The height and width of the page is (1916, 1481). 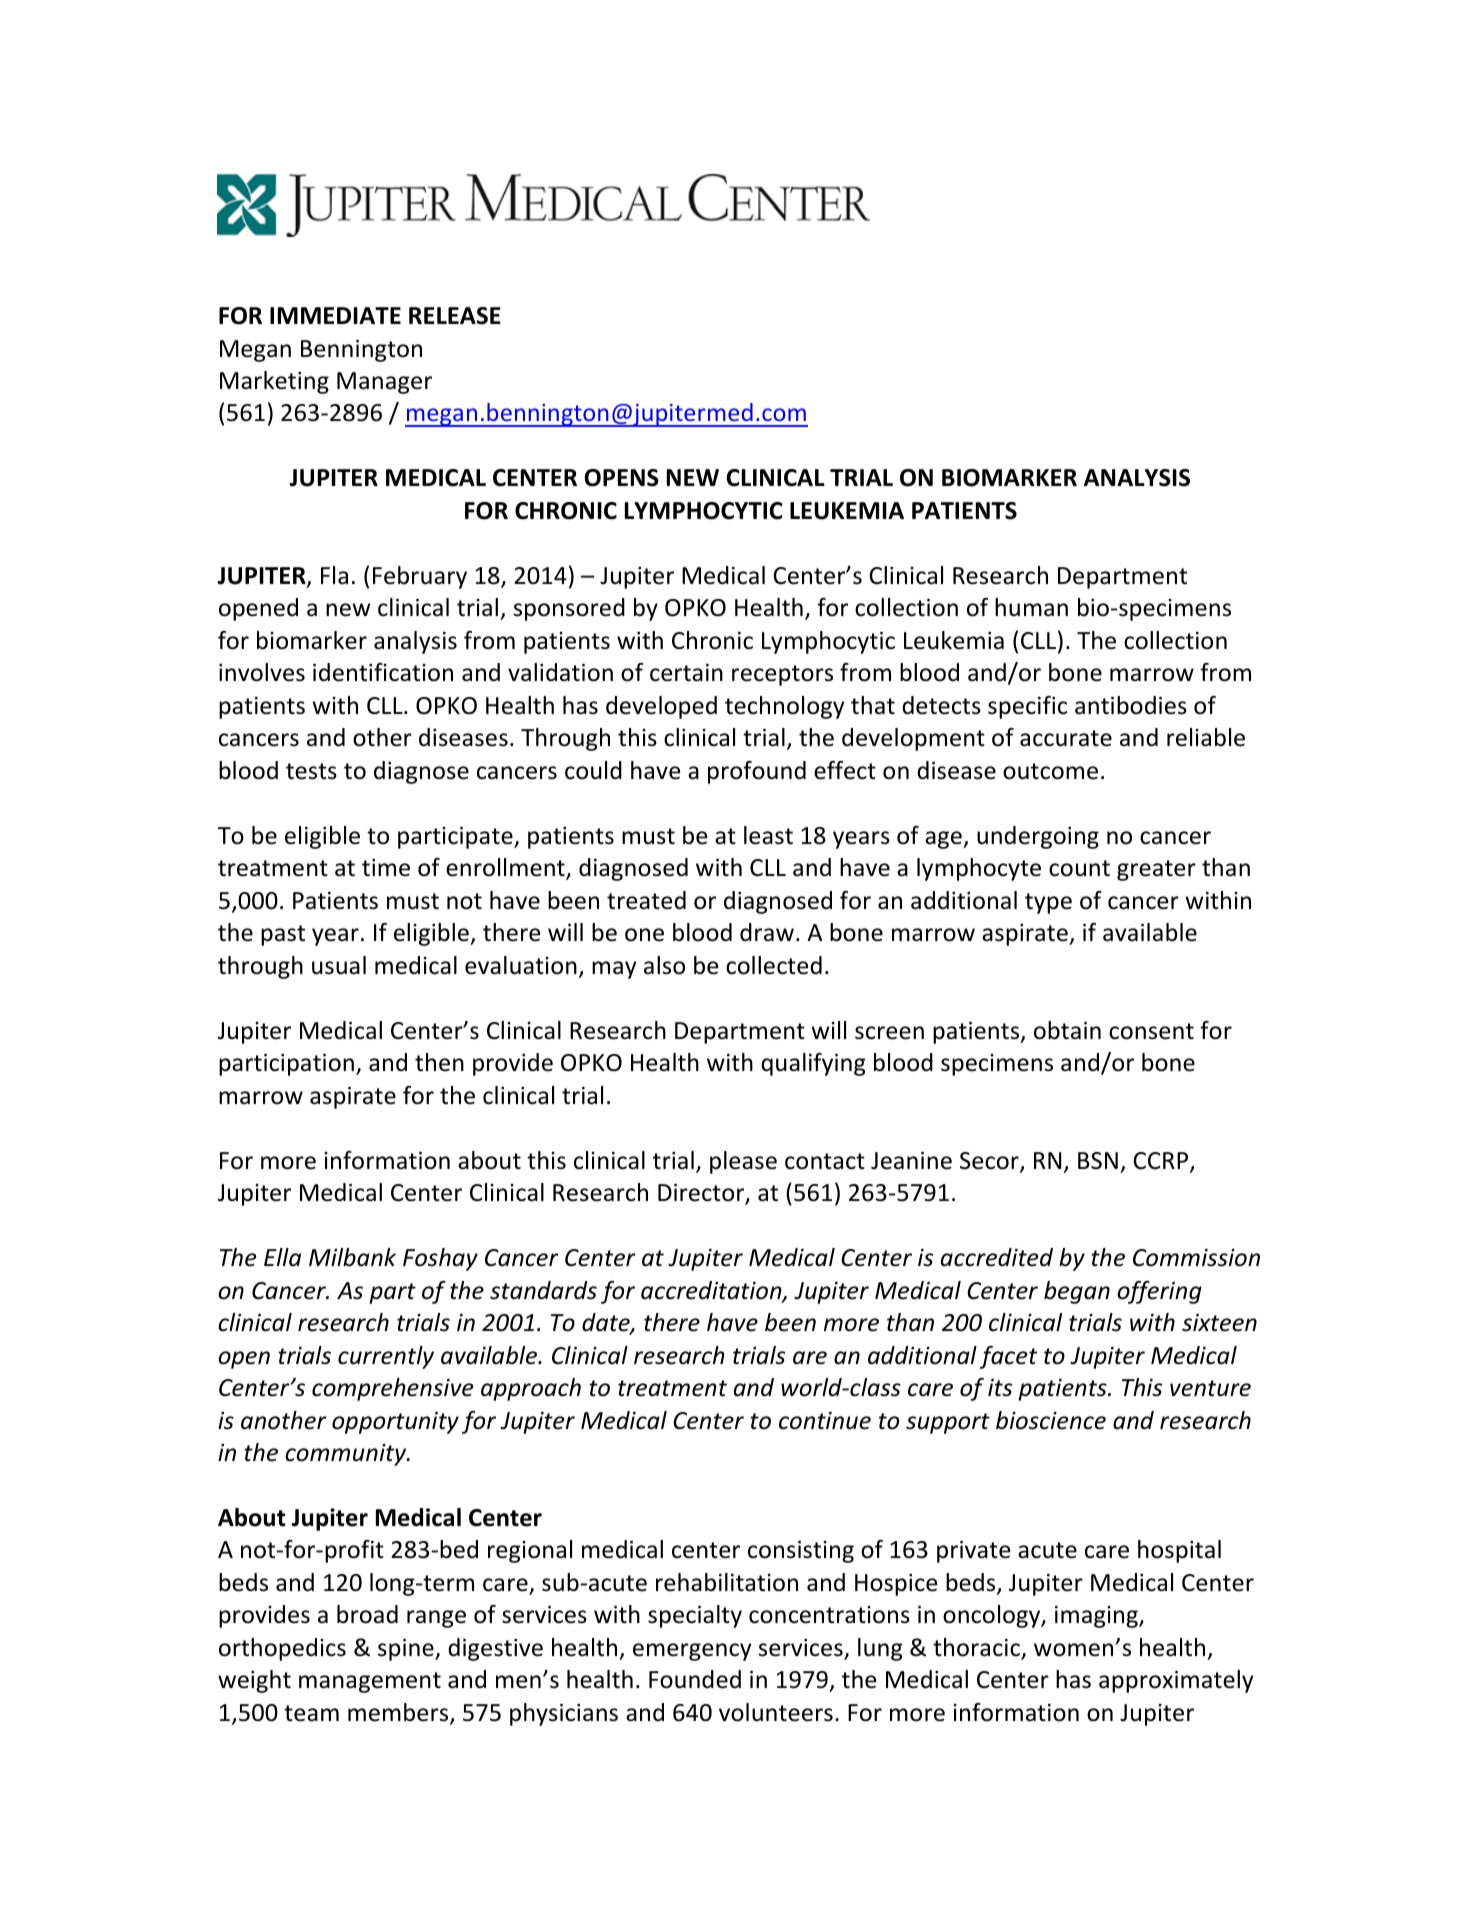 What do you see at coordinates (1031, 607) in the page?
I see `human` at bounding box center [1031, 607].
